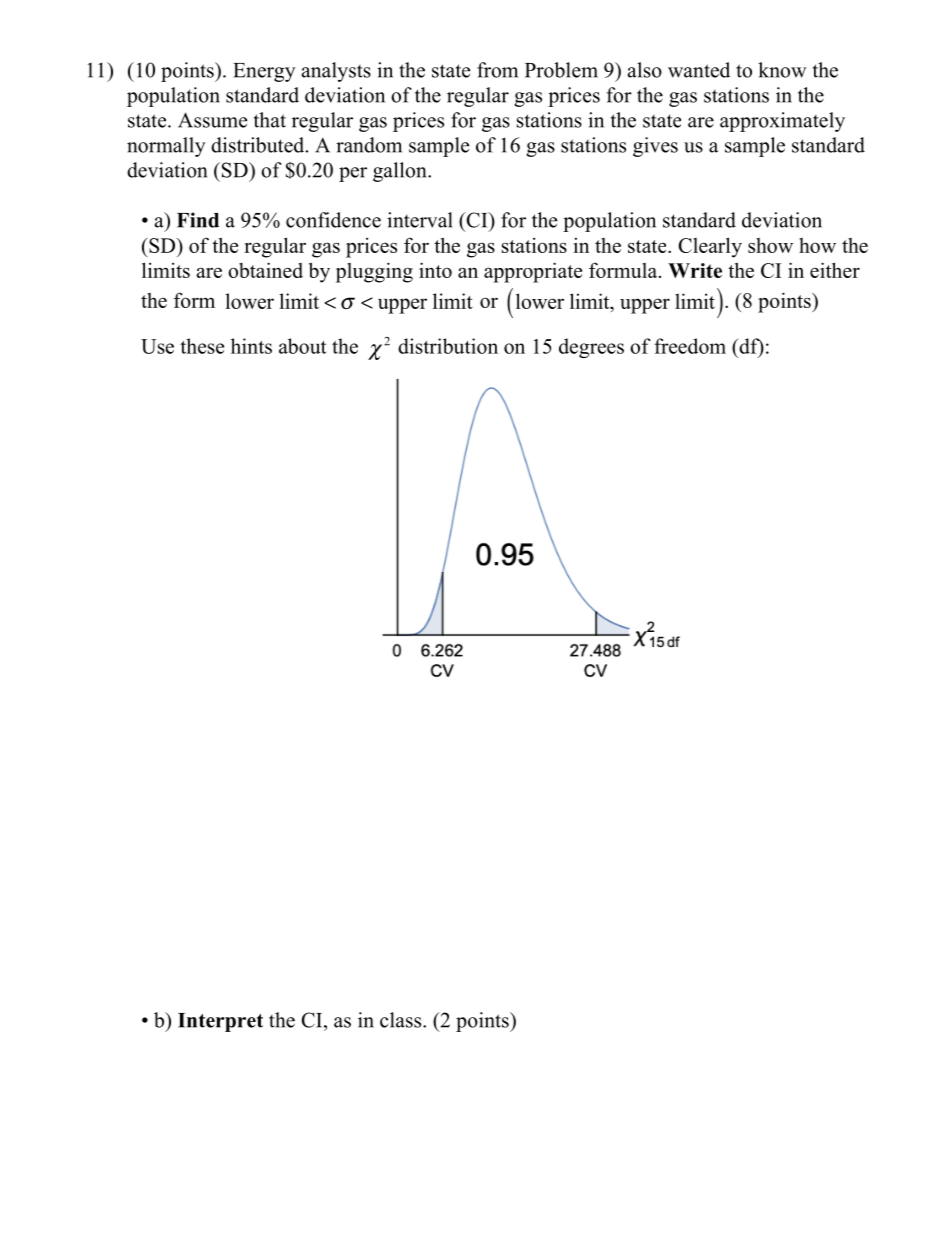 The height and width of the screenshot is (1233, 952). Describe the element at coordinates (251, 346) in the screenshot. I see `hints` at that location.
